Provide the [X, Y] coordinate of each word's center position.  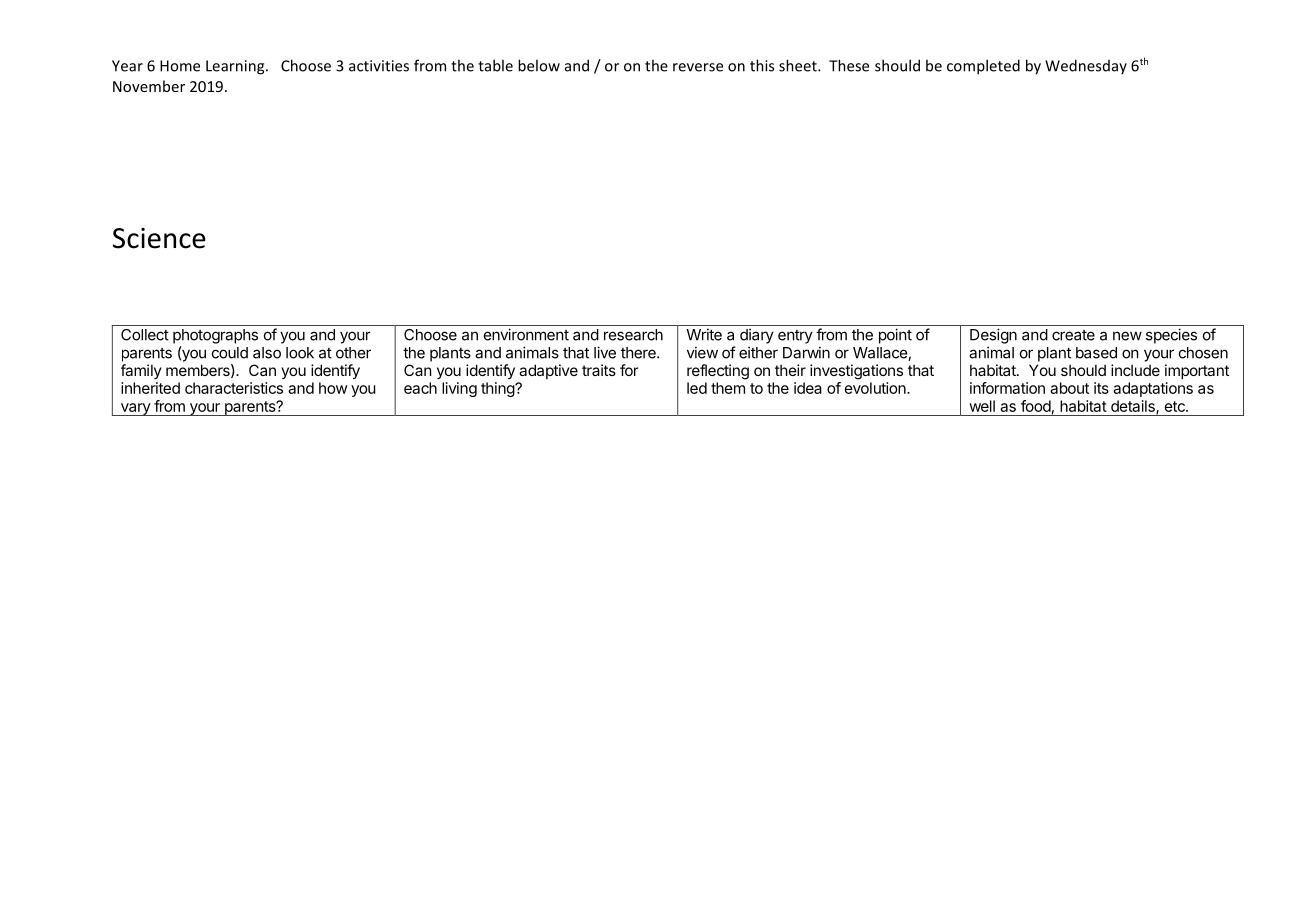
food [1036, 406]
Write [704, 334]
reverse [698, 67]
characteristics [234, 388]
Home [180, 66]
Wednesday [1086, 66]
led [697, 388]
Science [159, 238]
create [1073, 335]
